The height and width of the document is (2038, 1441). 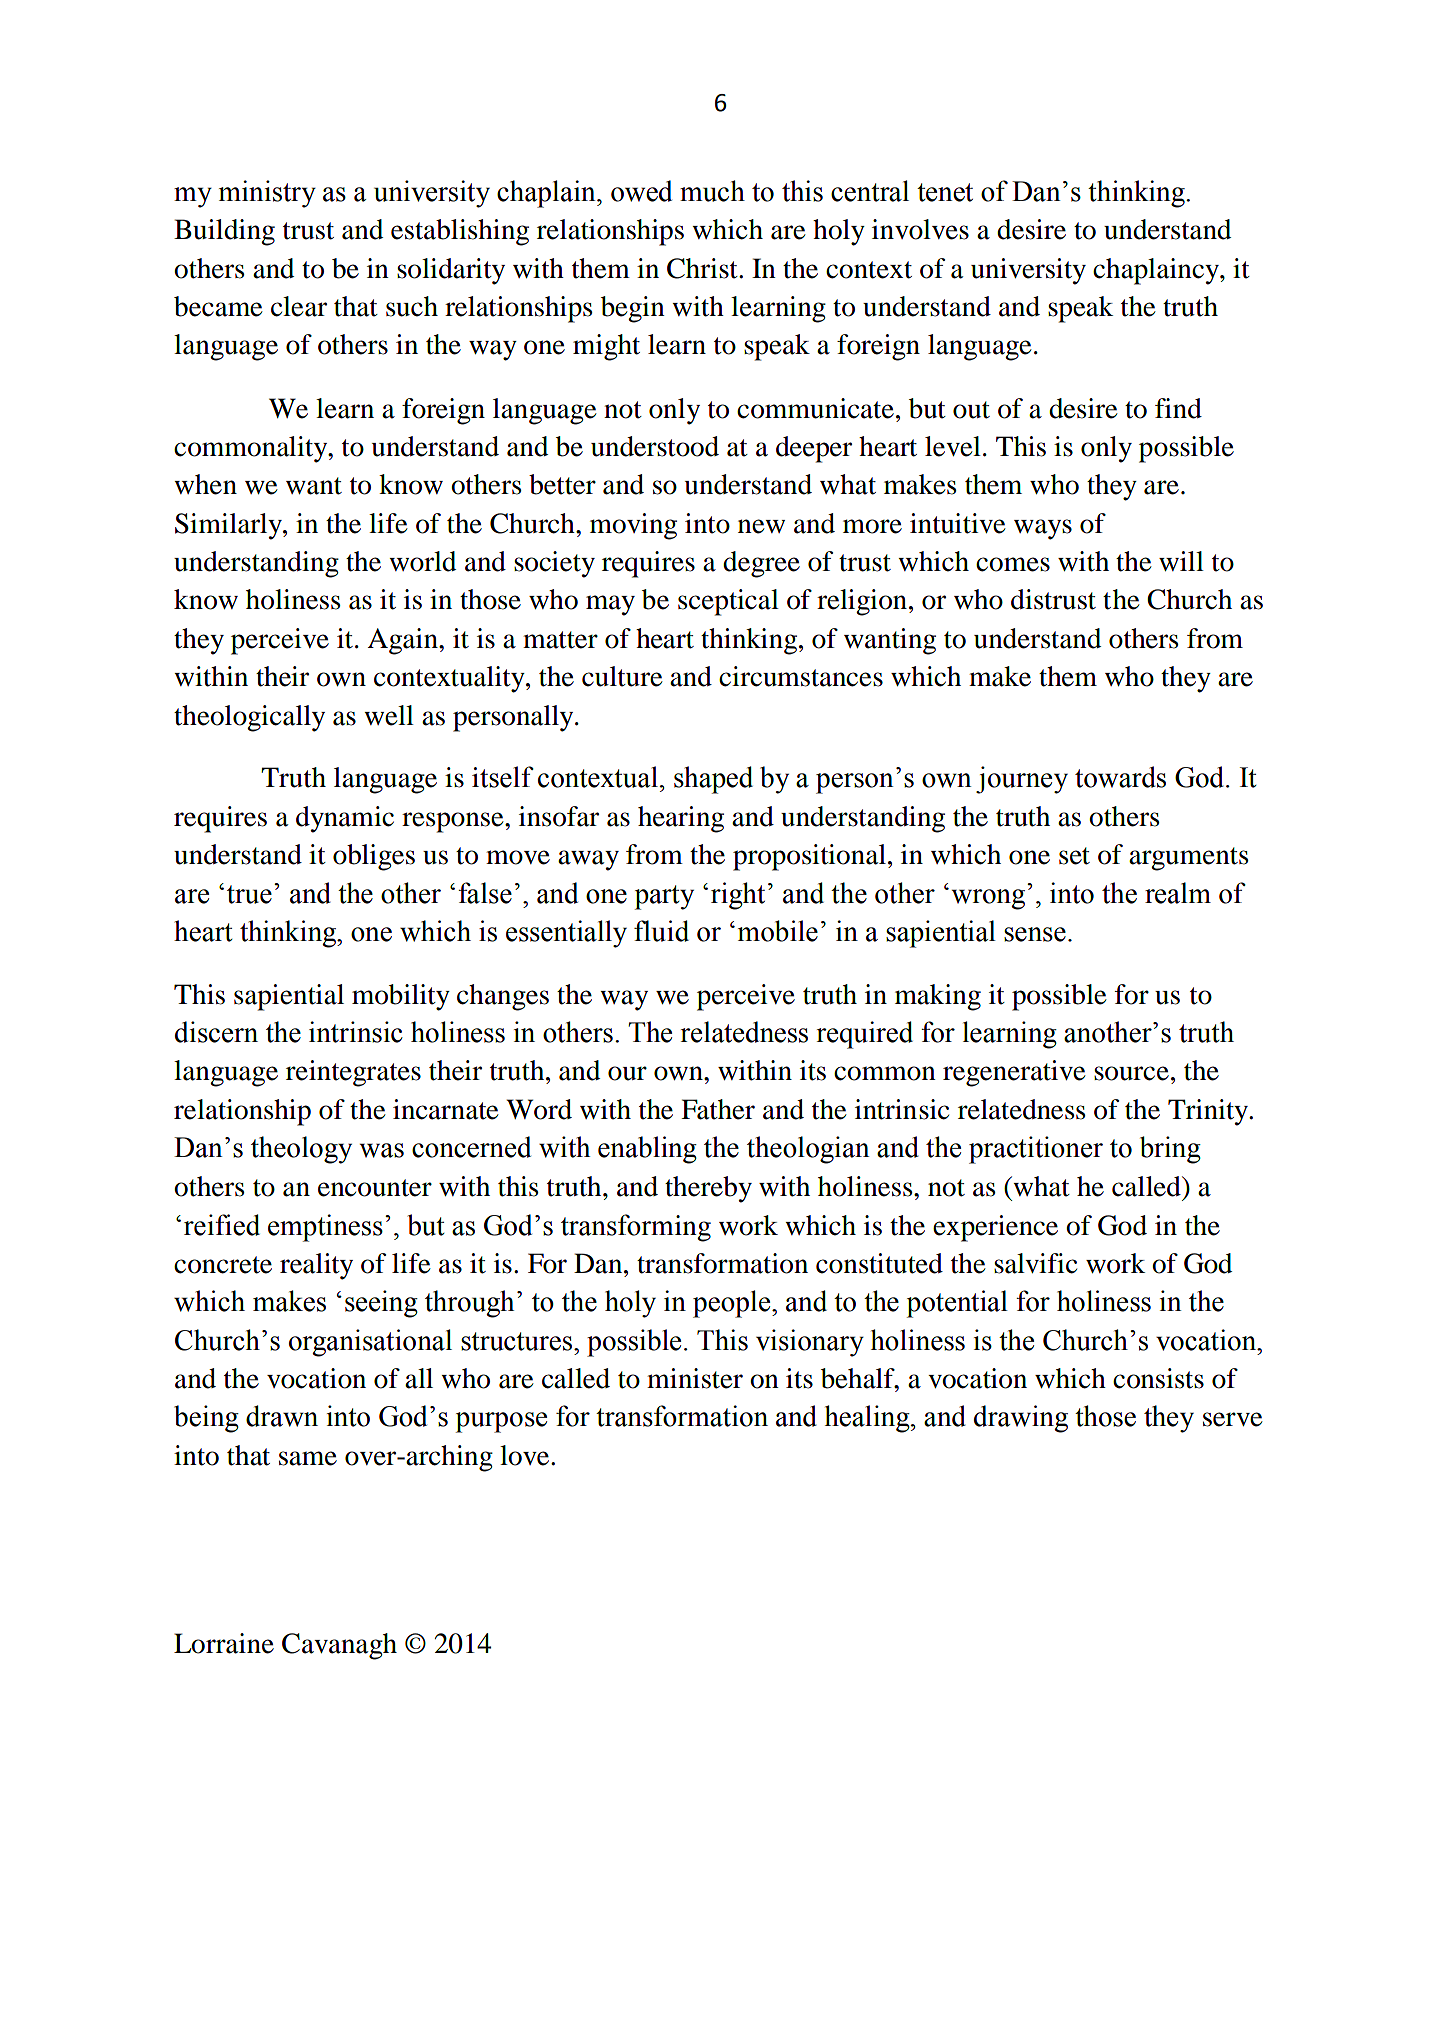 What do you see at coordinates (339, 1646) in the document?
I see `Cavanagh` at bounding box center [339, 1646].
